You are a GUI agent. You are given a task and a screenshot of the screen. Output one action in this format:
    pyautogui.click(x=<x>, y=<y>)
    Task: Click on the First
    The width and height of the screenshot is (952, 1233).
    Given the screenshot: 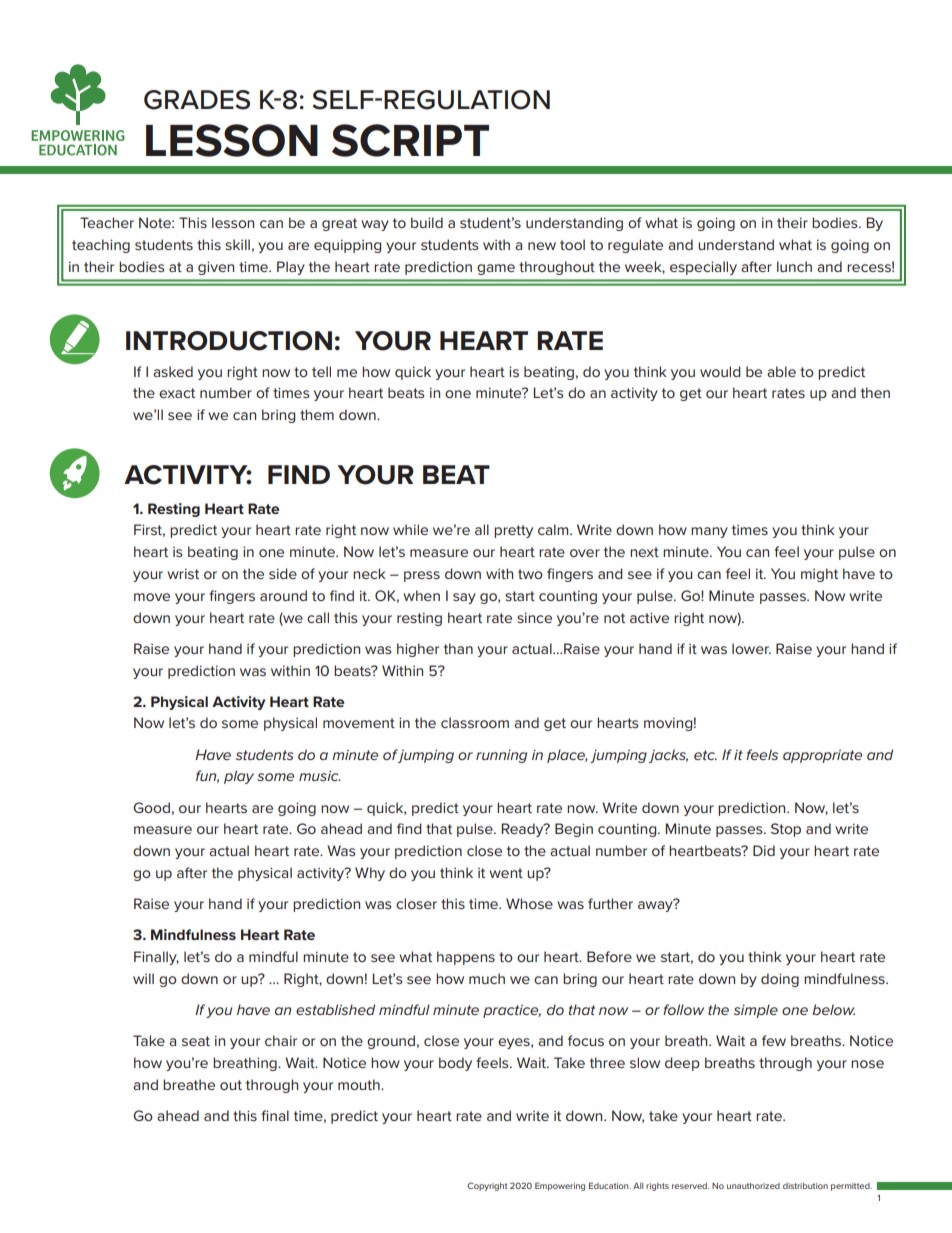 What is the action you would take?
    pyautogui.click(x=149, y=530)
